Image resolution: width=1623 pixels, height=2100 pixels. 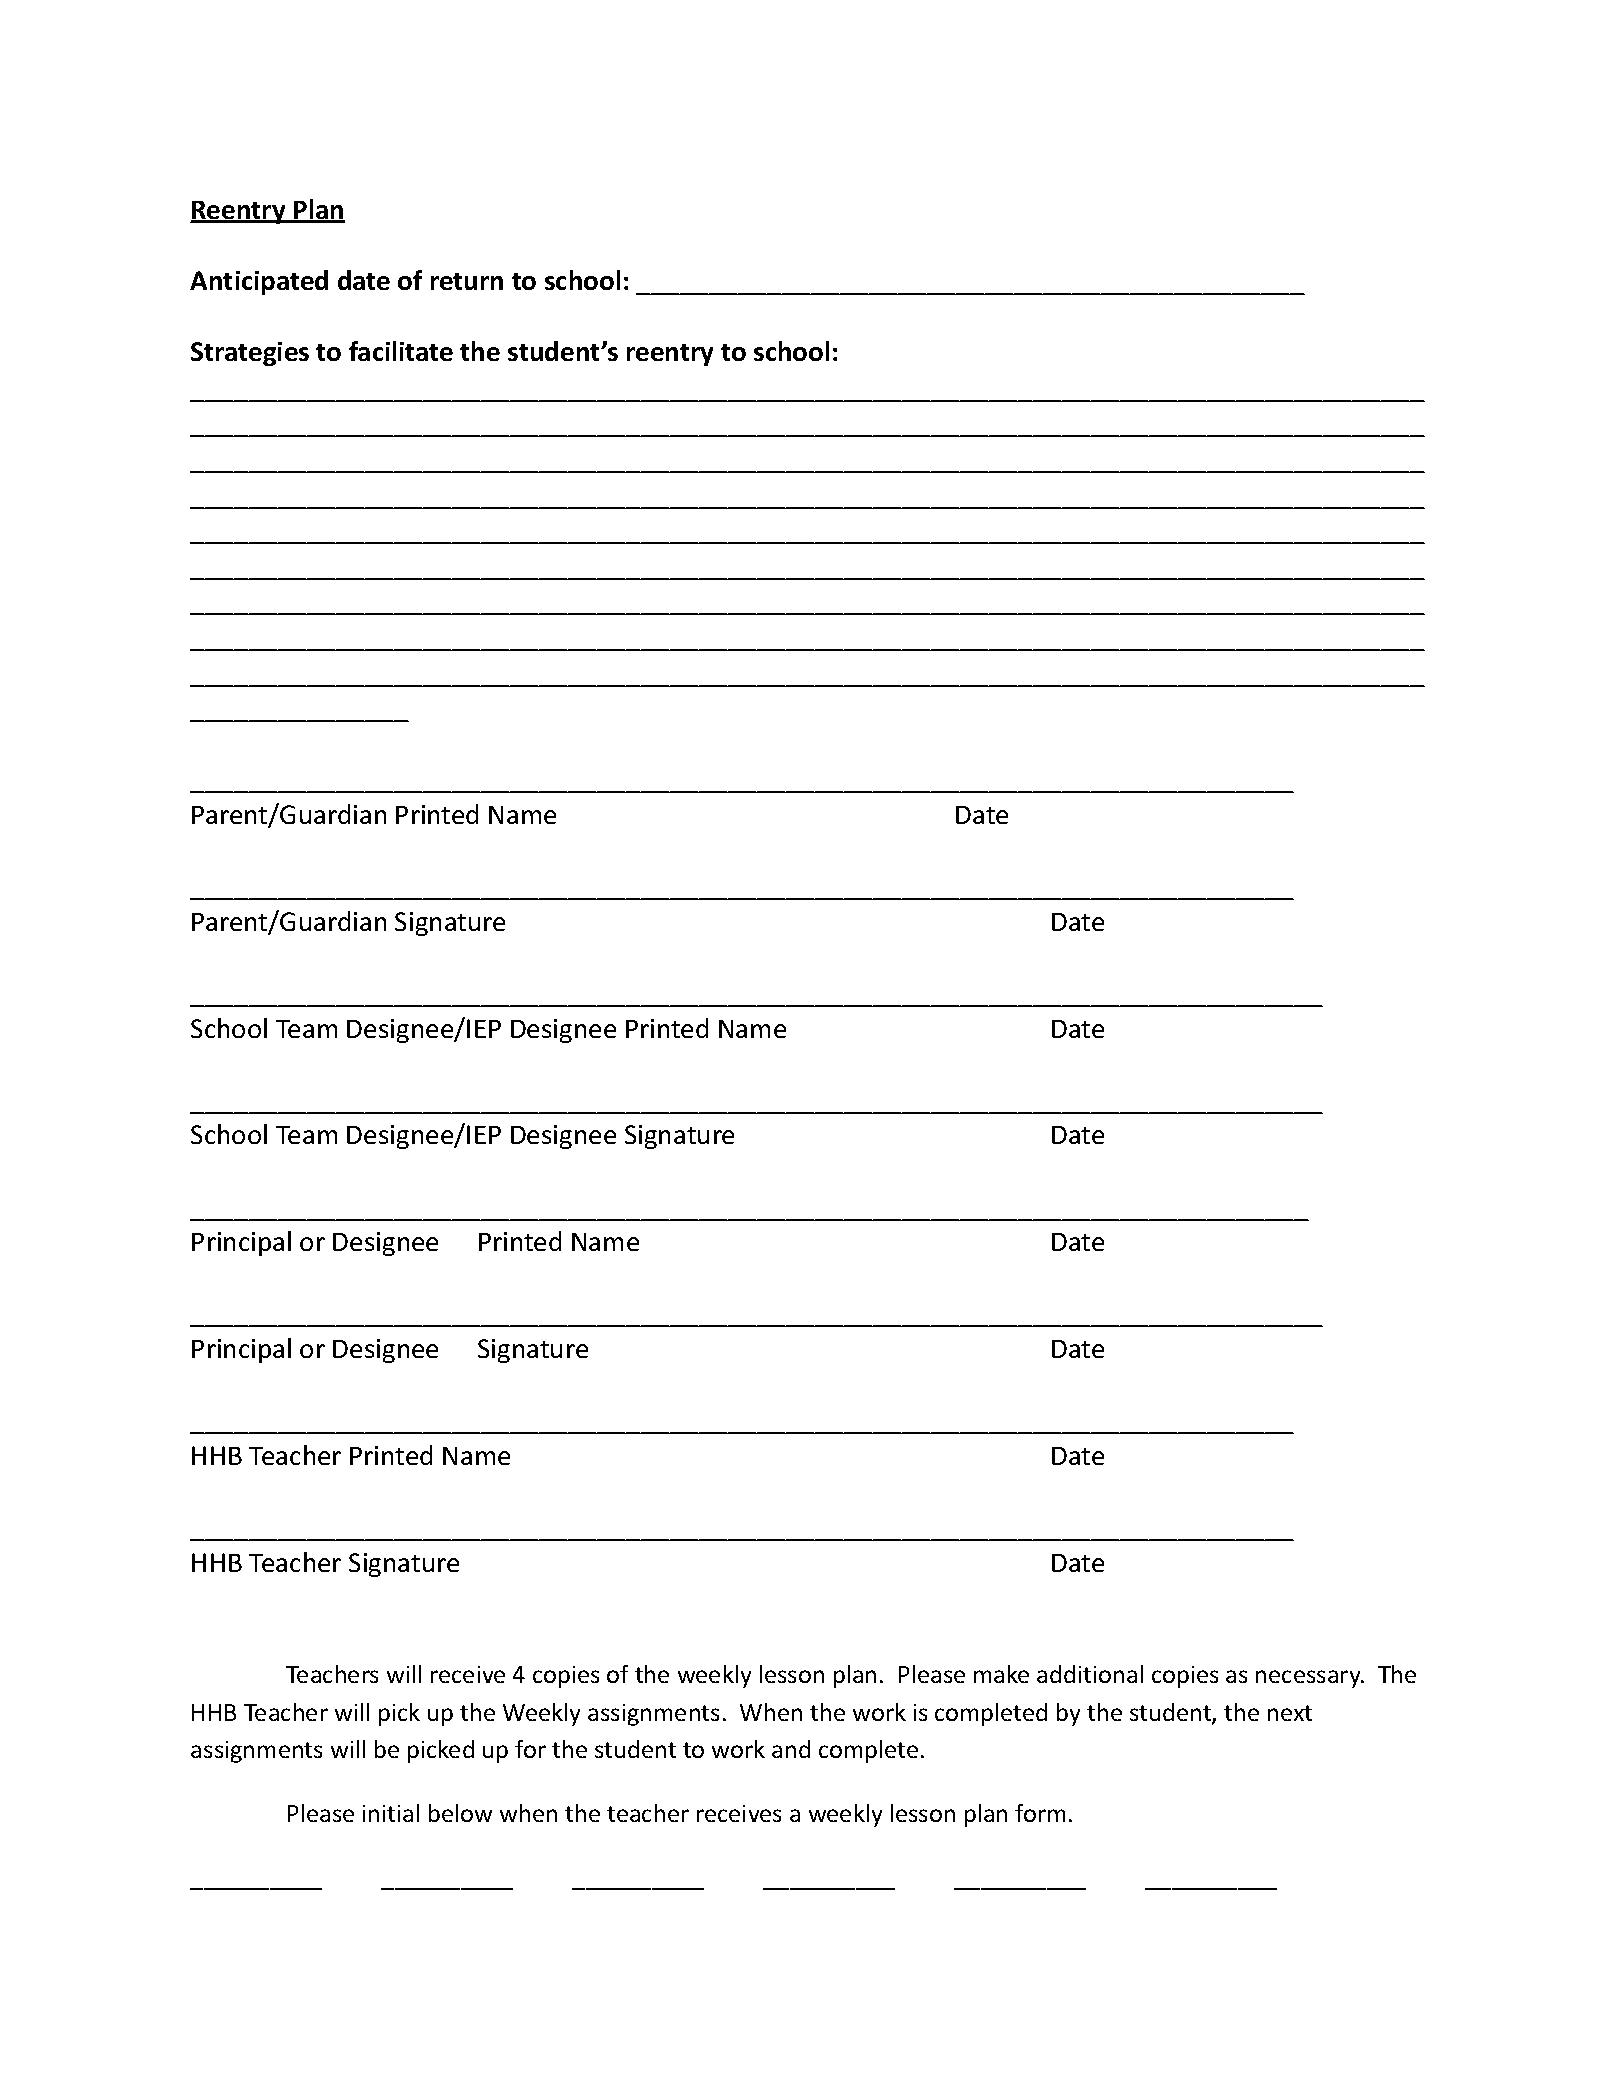 What do you see at coordinates (791, 1749) in the screenshot?
I see `and` at bounding box center [791, 1749].
